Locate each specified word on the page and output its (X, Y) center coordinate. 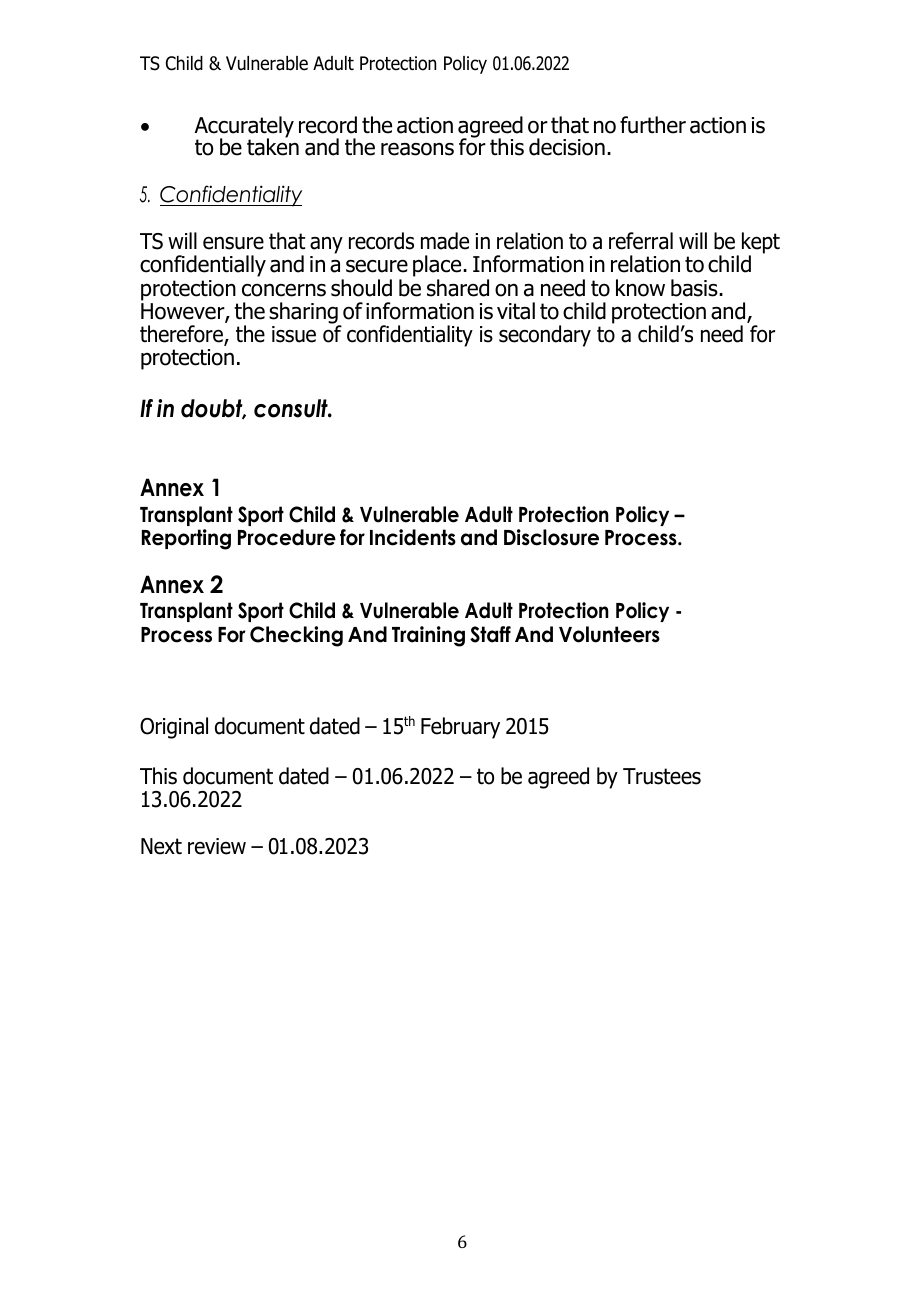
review (217, 846)
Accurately (244, 128)
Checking (296, 636)
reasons (417, 149)
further (653, 125)
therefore (182, 335)
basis (695, 288)
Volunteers (609, 634)
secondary (545, 336)
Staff (490, 634)
